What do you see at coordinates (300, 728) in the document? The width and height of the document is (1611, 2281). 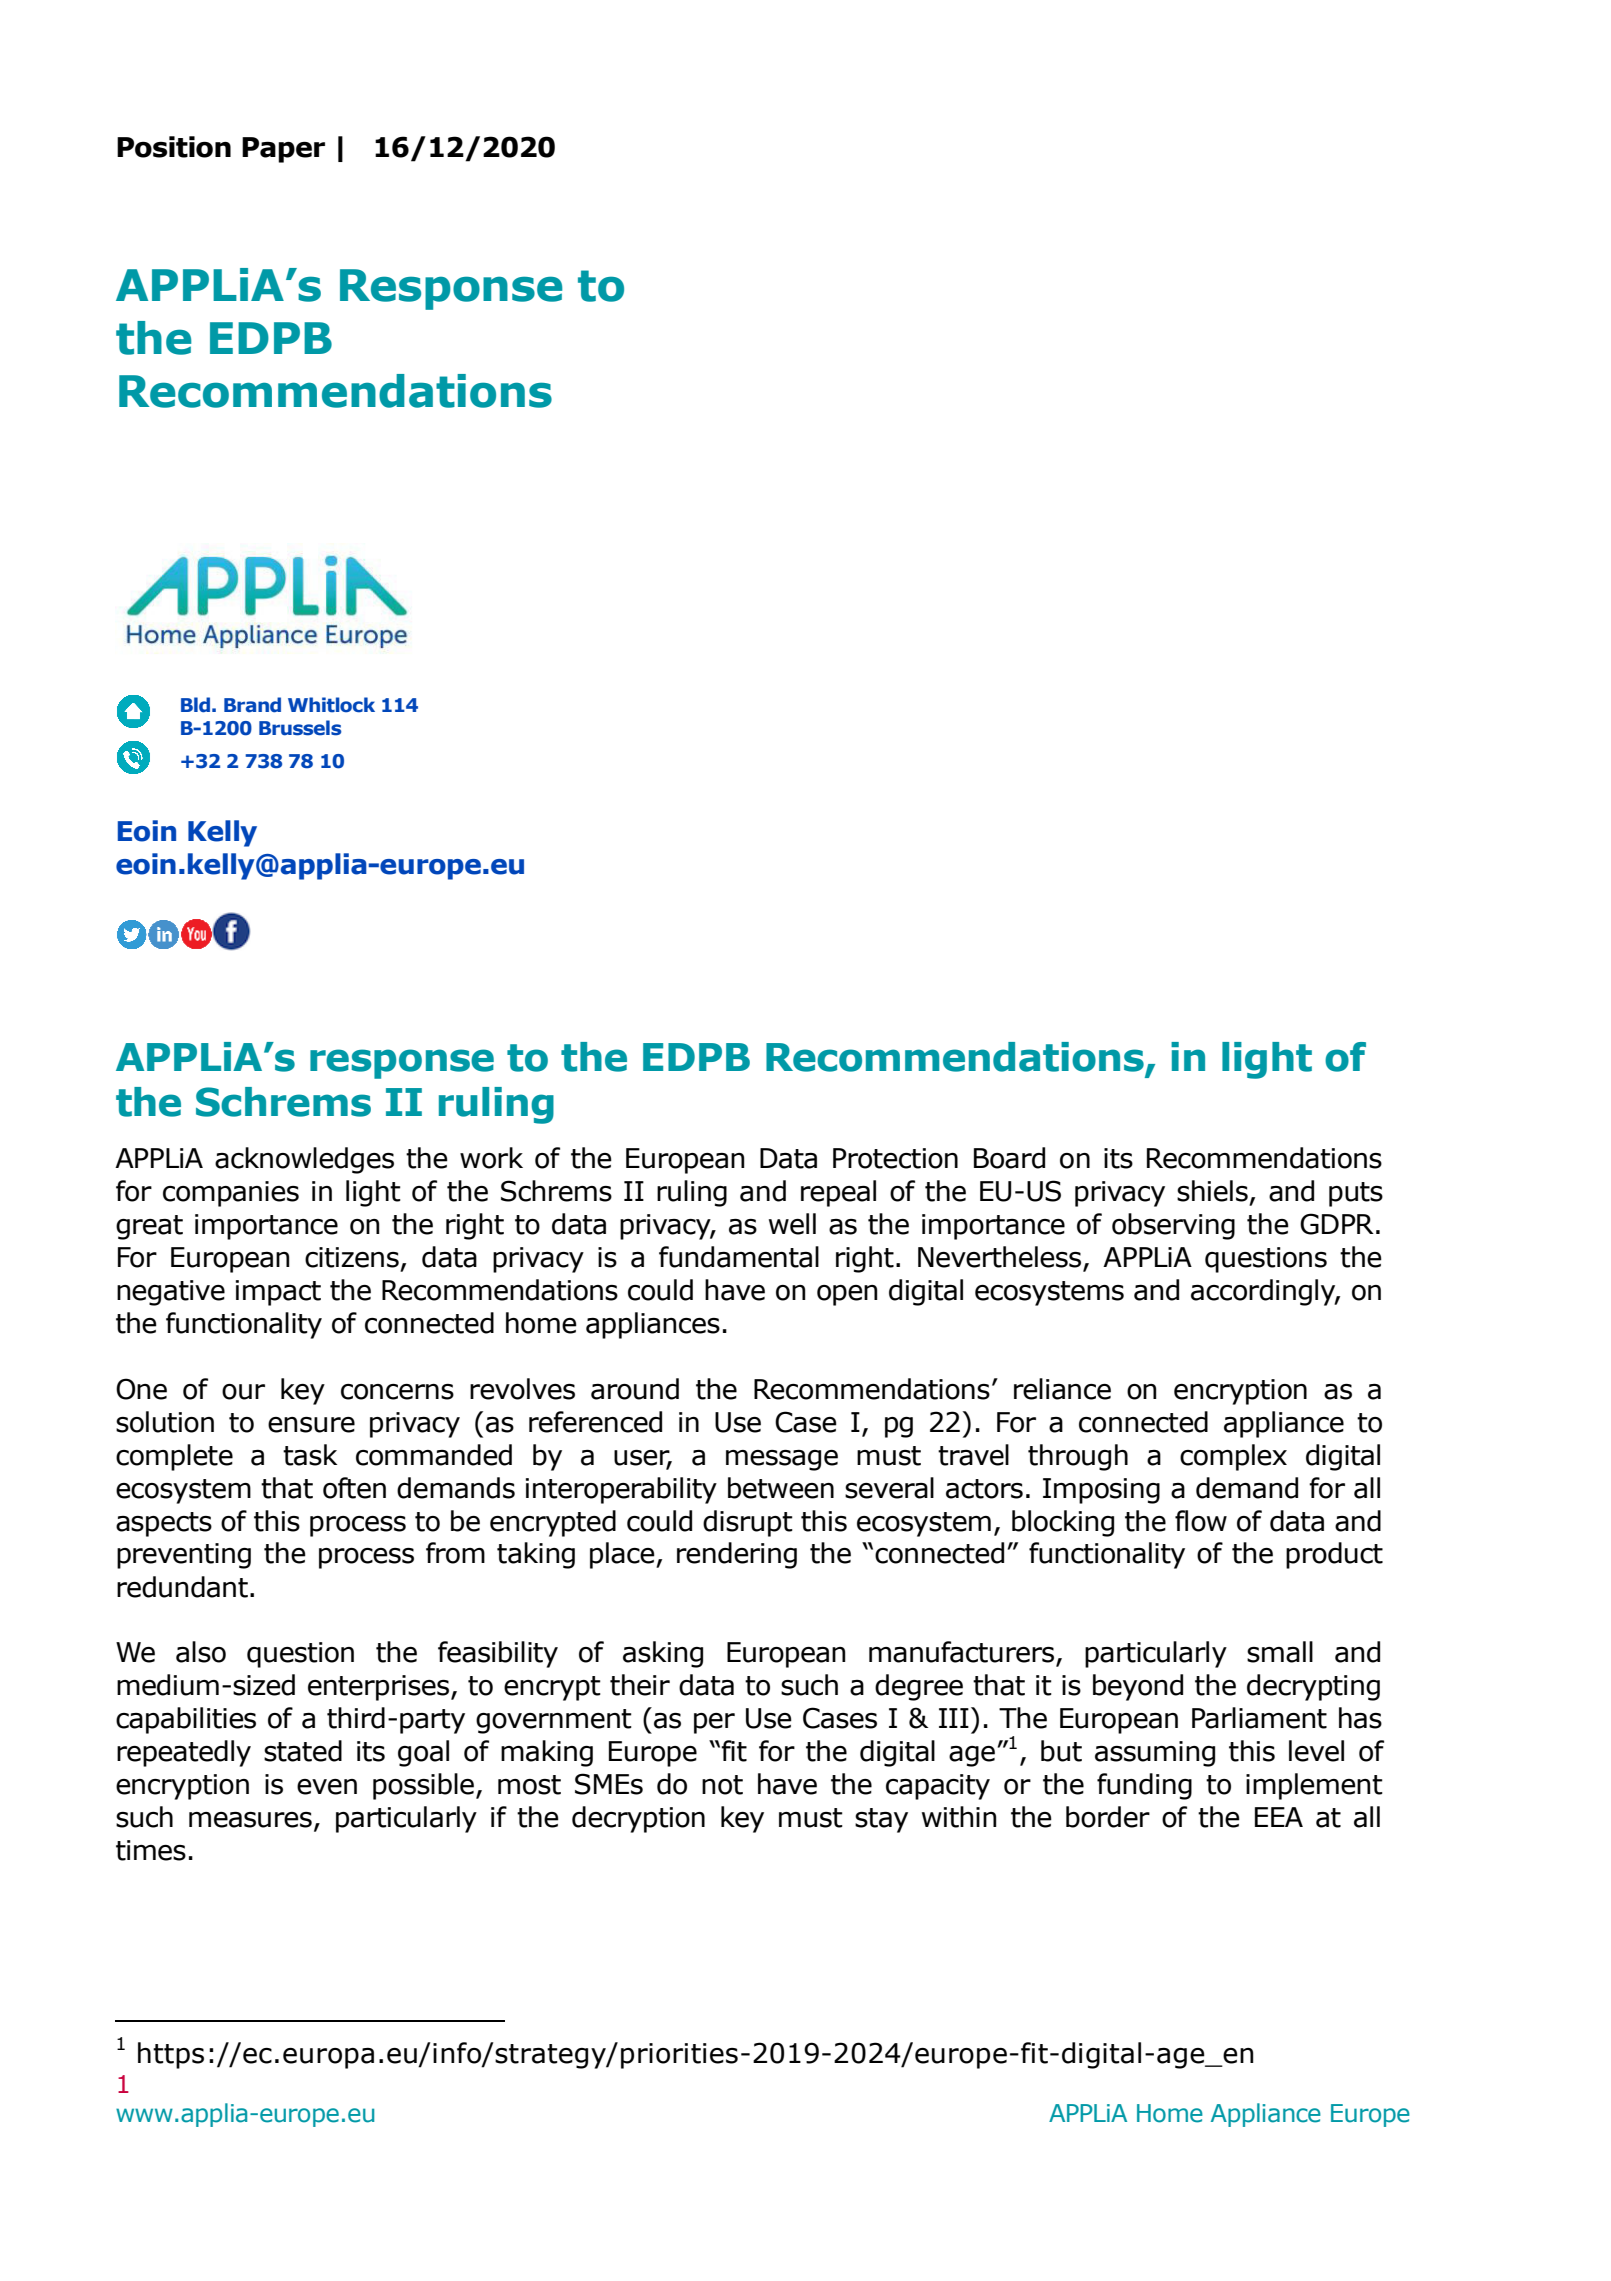 I see `Brussels` at bounding box center [300, 728].
